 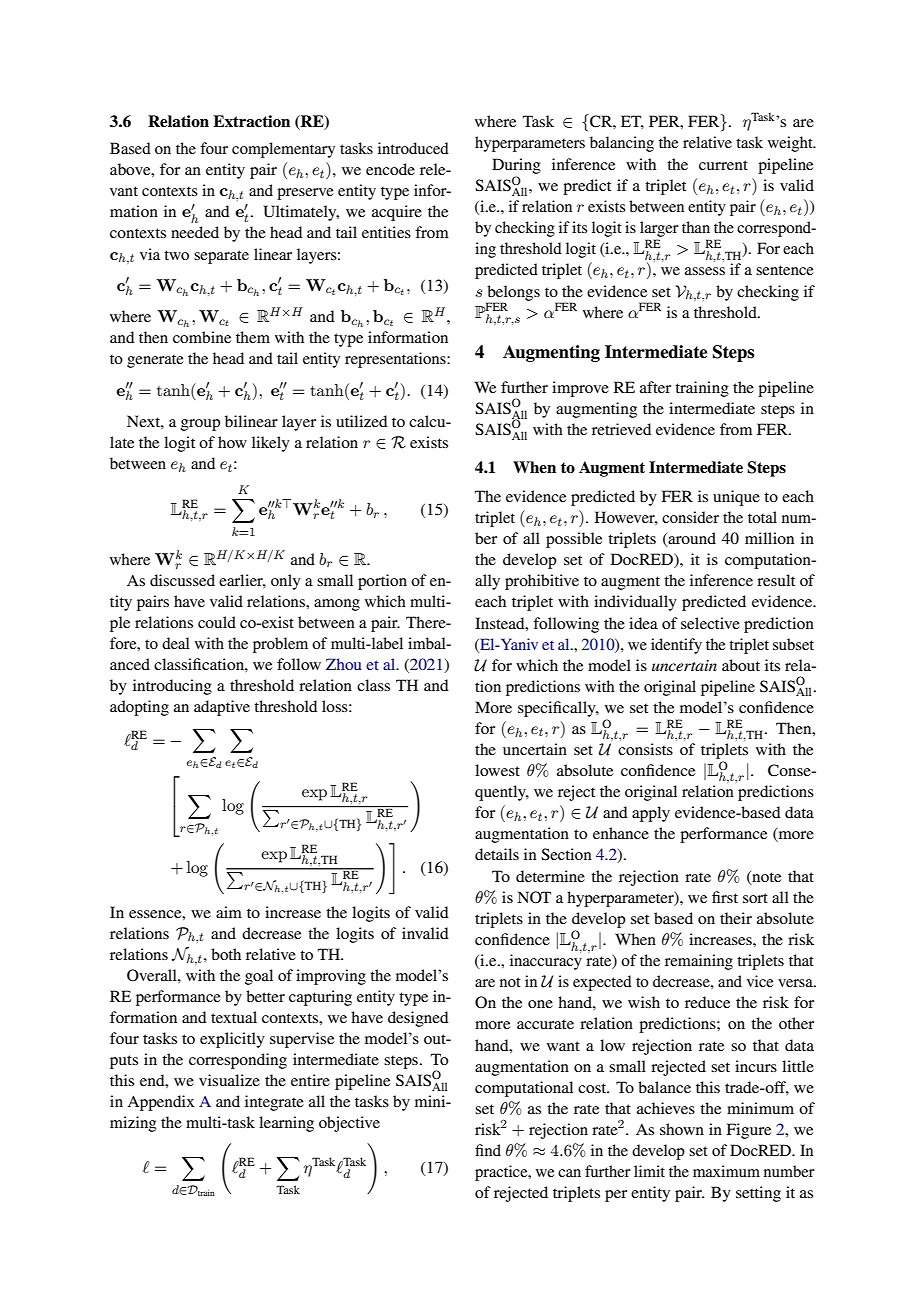 I want to click on remaining, so click(x=699, y=962).
